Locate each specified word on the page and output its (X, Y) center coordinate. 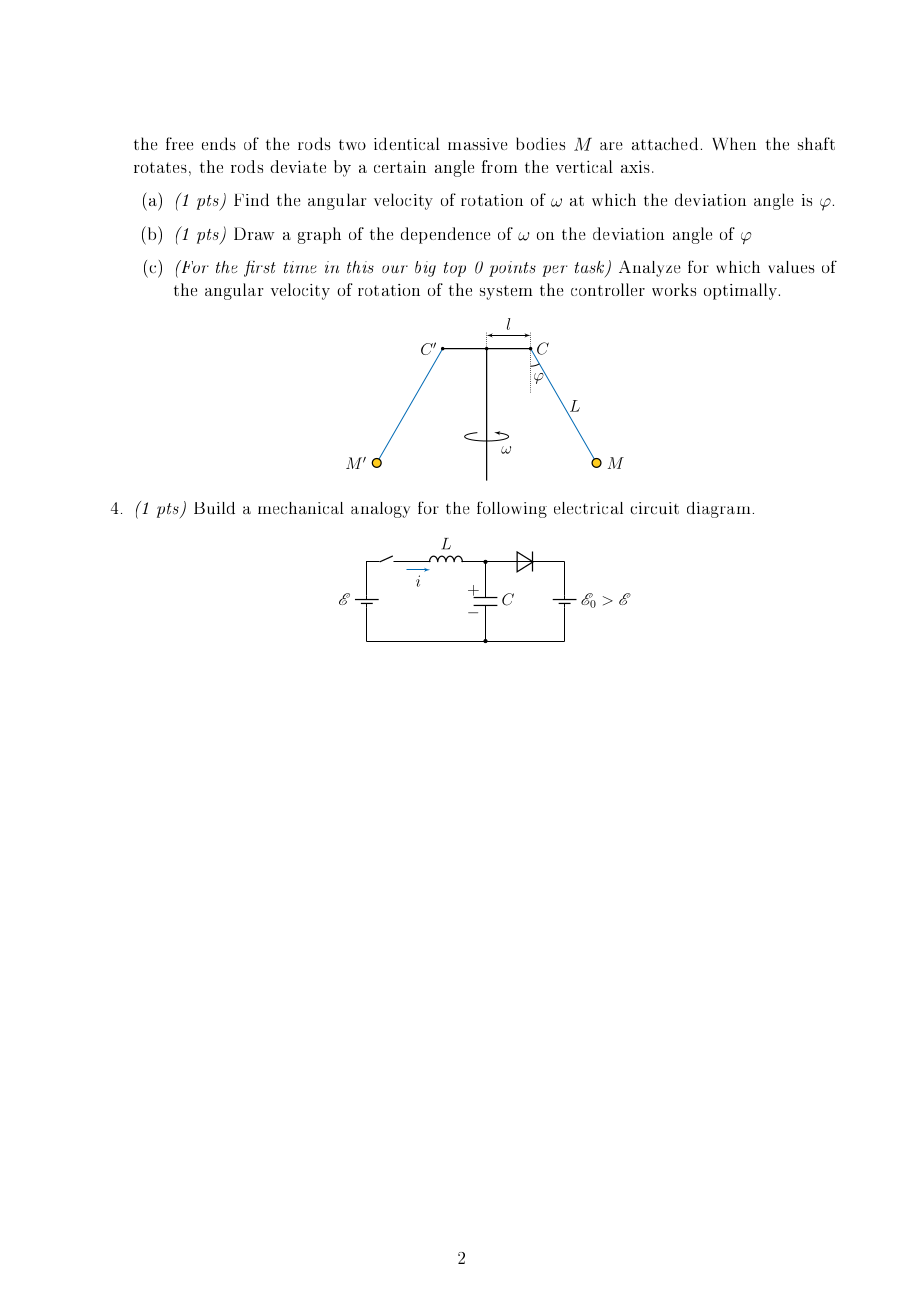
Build (214, 508)
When (734, 143)
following (512, 509)
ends (219, 143)
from (499, 166)
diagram (718, 510)
